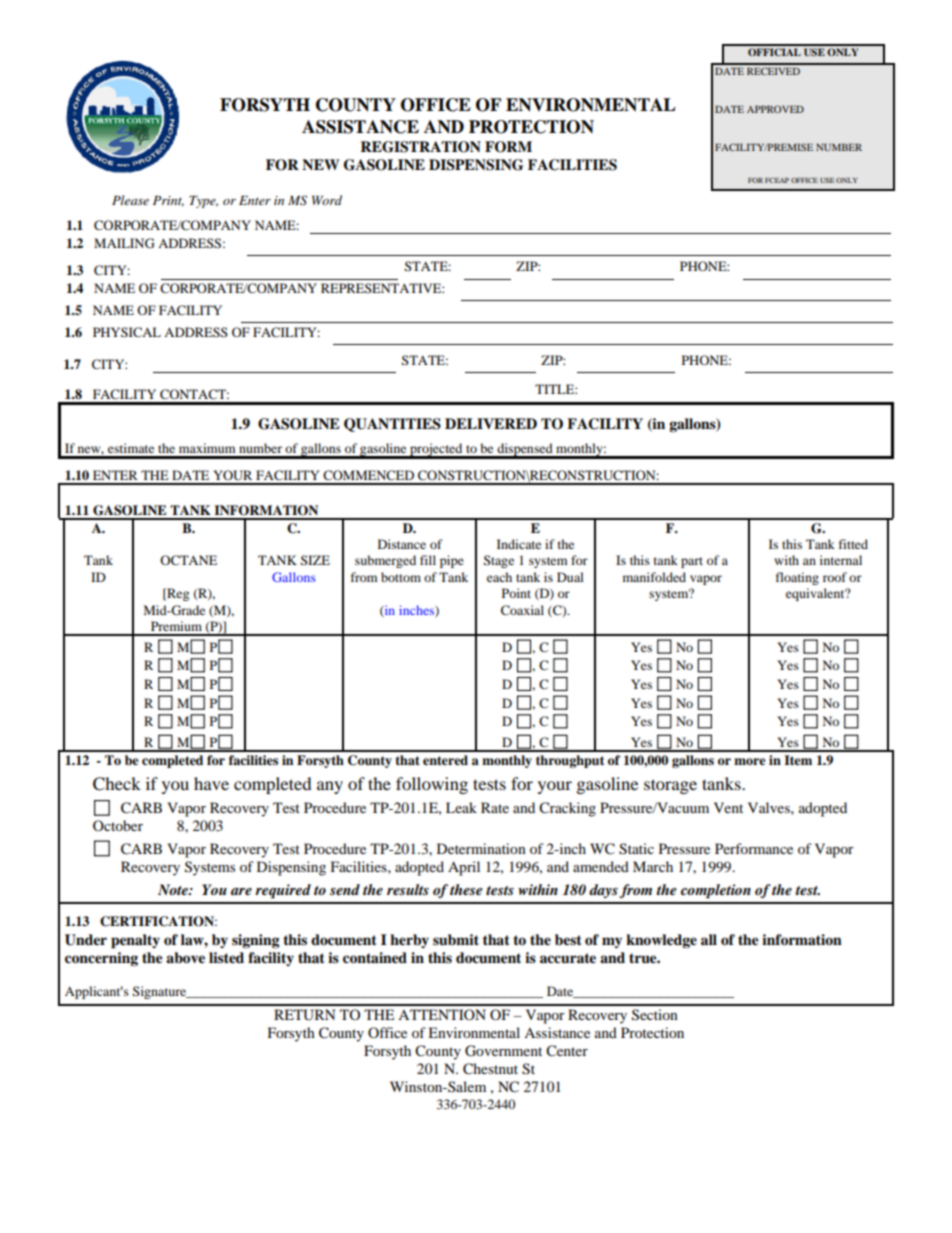 The image size is (952, 1233). Describe the element at coordinates (442, 1014) in the image. I see `ATTENTION` at that location.
